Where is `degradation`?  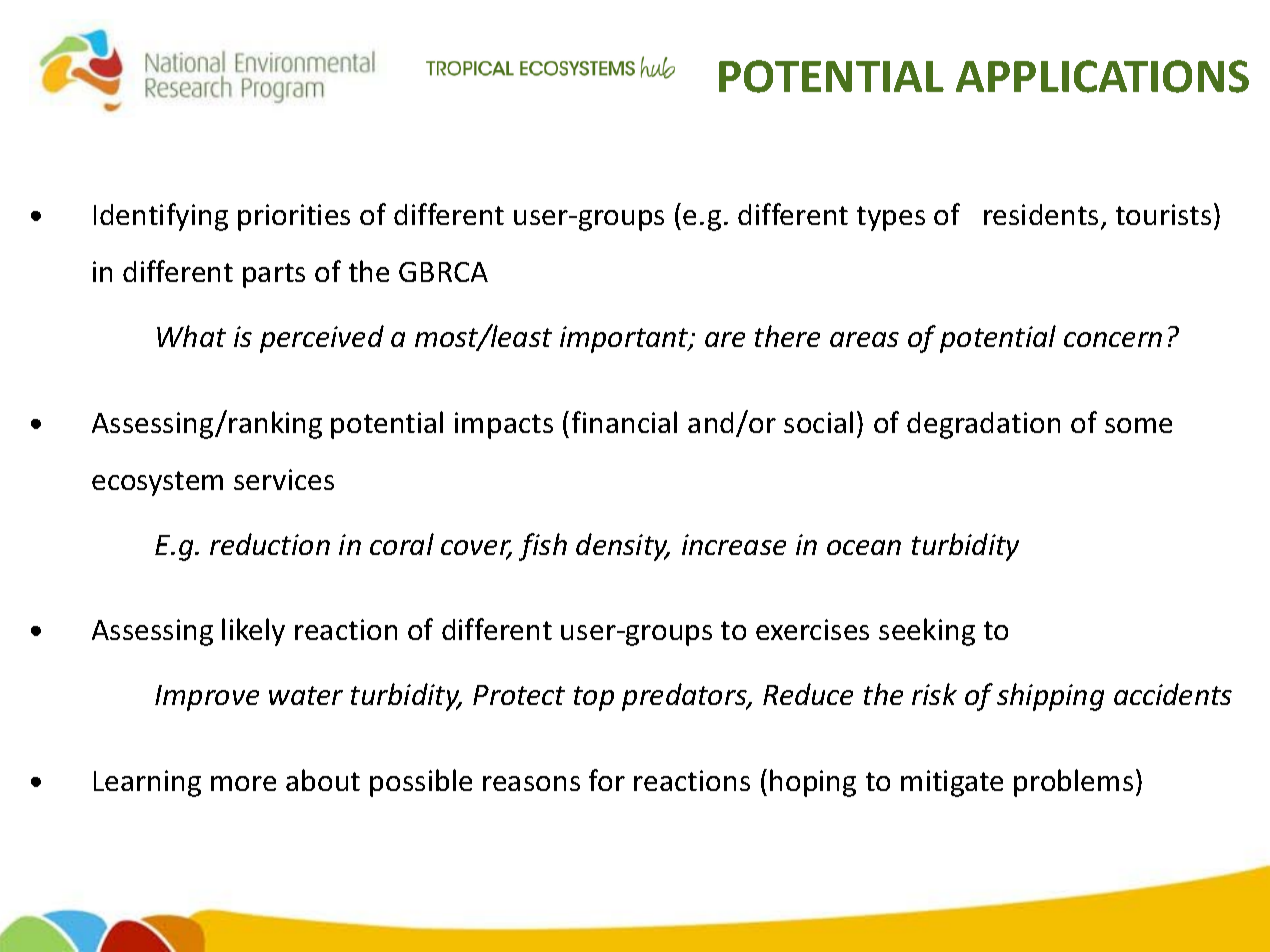 degradation is located at coordinates (983, 425).
